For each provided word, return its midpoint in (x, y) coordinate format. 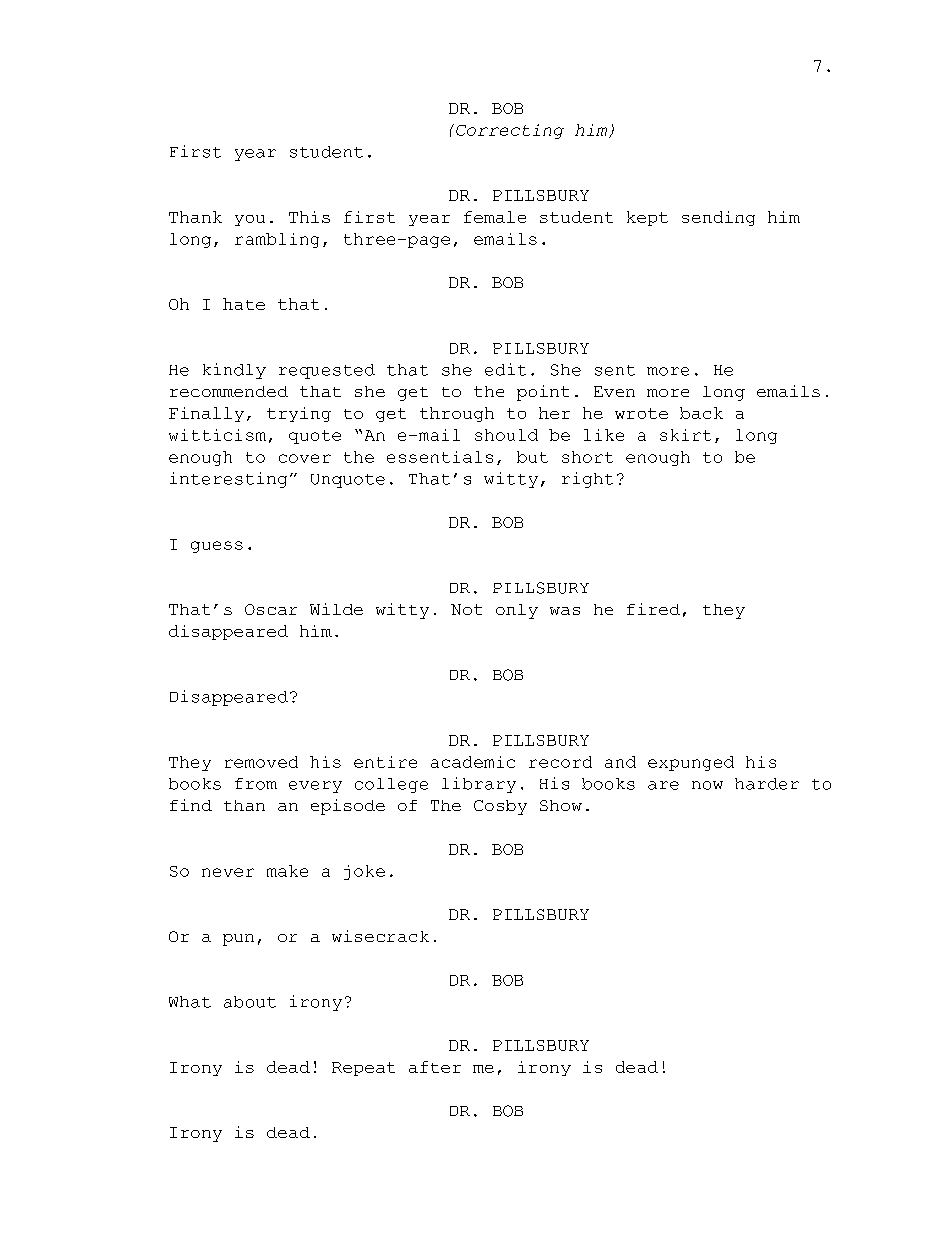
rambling (277, 240)
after (435, 1067)
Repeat (363, 1069)
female (495, 217)
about (250, 1002)
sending (718, 218)
